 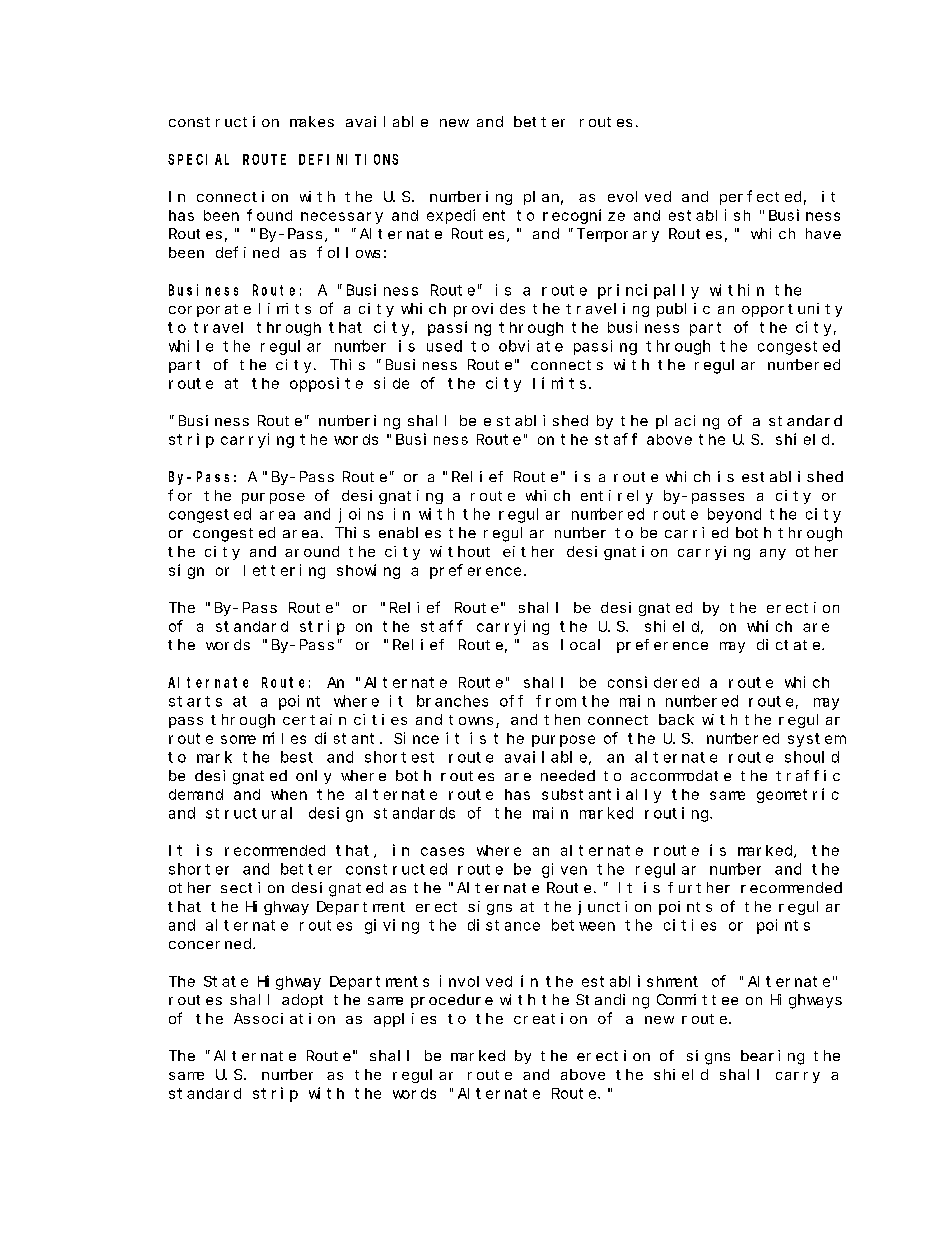 What do you see at coordinates (284, 571) in the page?
I see `lettering` at bounding box center [284, 571].
